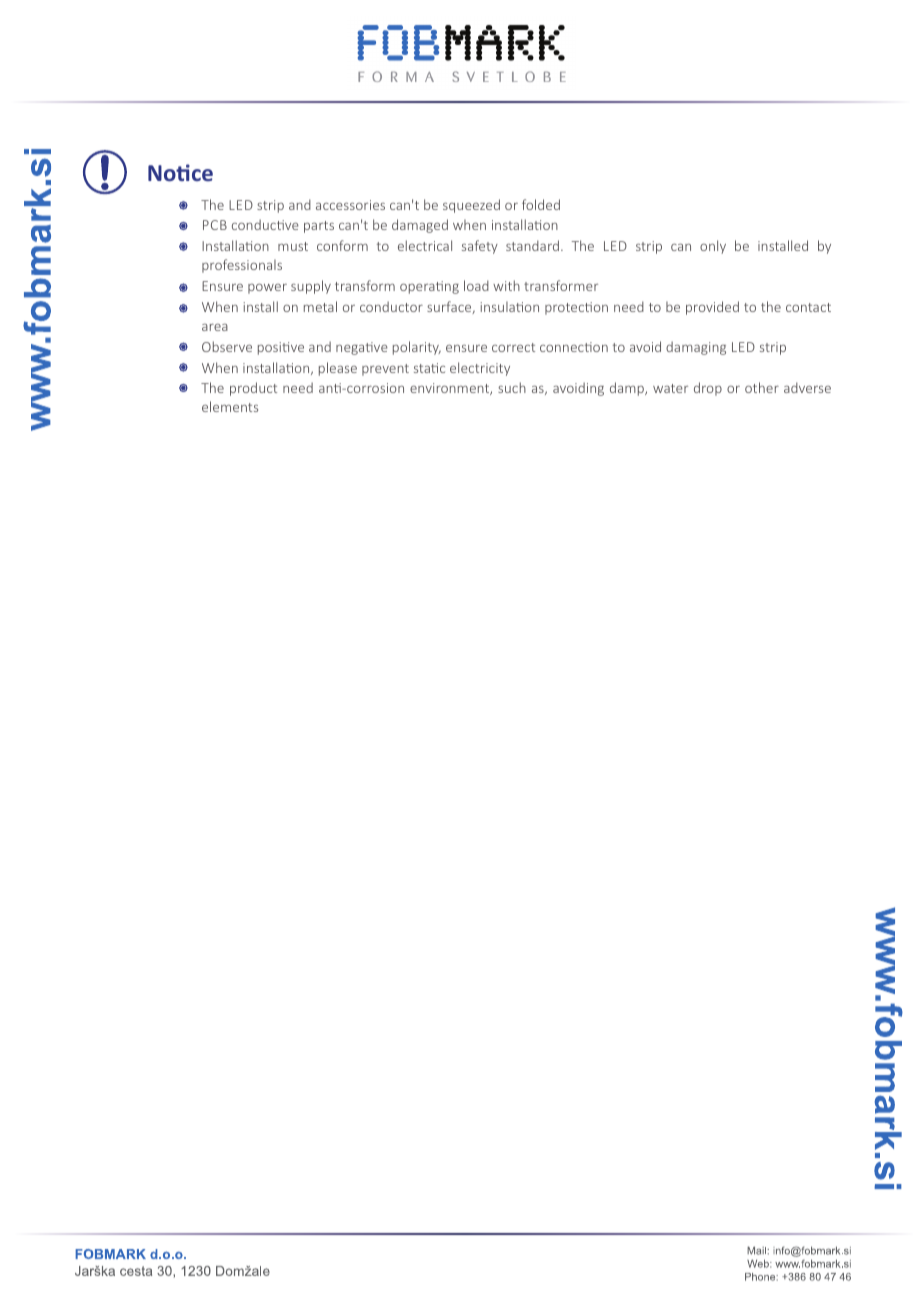  What do you see at coordinates (230, 406) in the page?
I see `elements` at bounding box center [230, 406].
